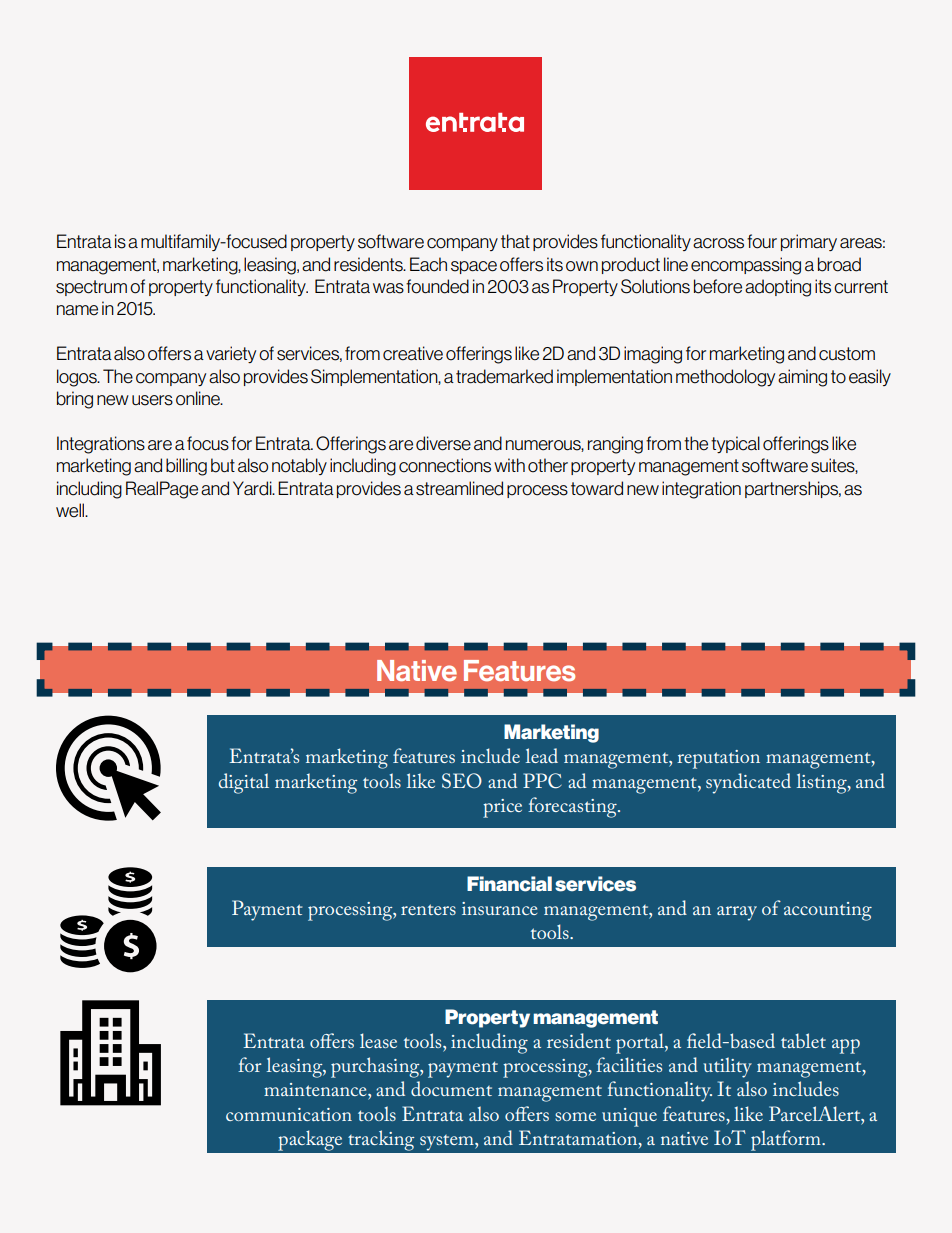 The image size is (952, 1233). Describe the element at coordinates (289, 1114) in the screenshot. I see `communication` at that location.
